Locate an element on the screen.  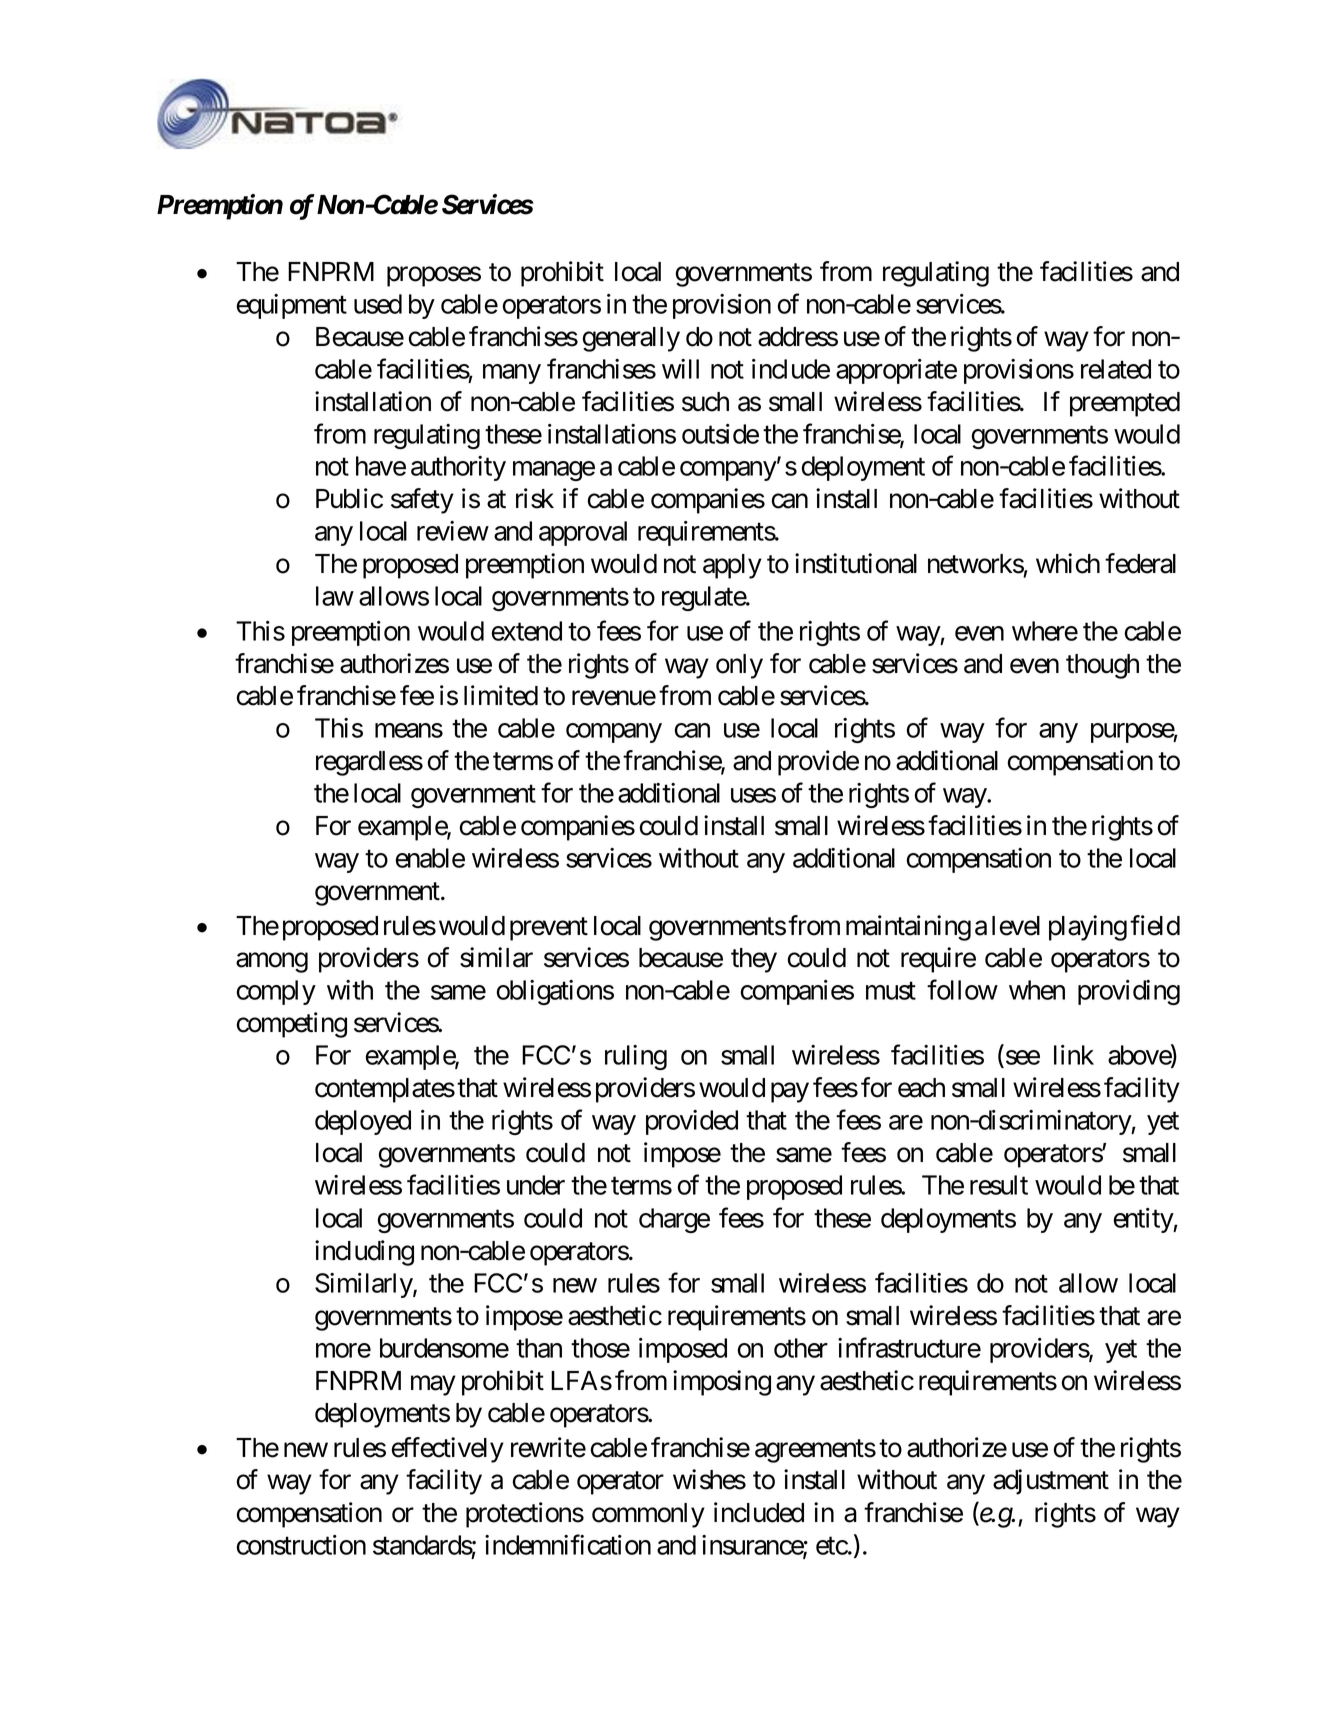
result is located at coordinates (999, 1185).
